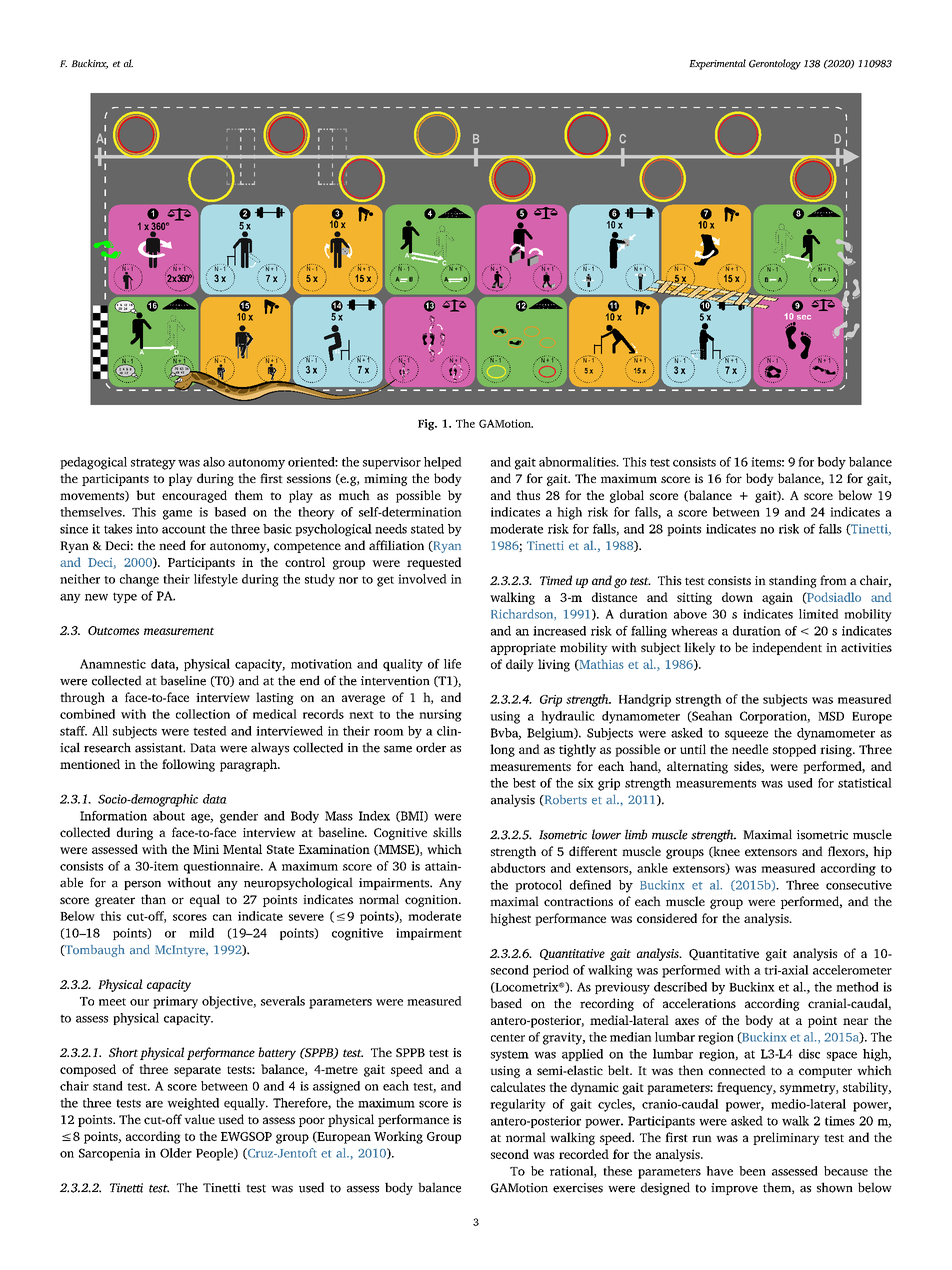  I want to click on MSD, so click(831, 716).
